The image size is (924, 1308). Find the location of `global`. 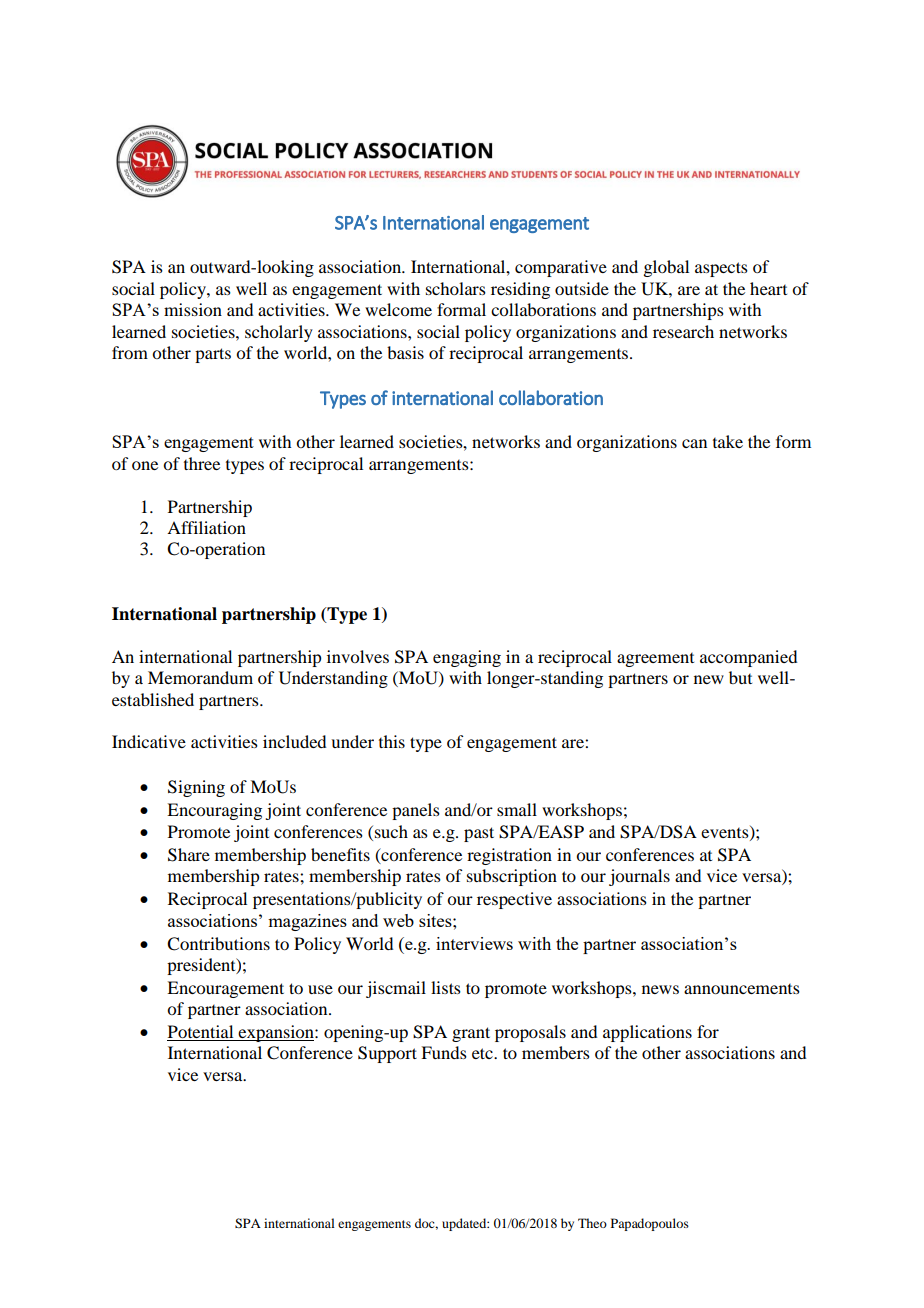

global is located at coordinates (666, 268).
